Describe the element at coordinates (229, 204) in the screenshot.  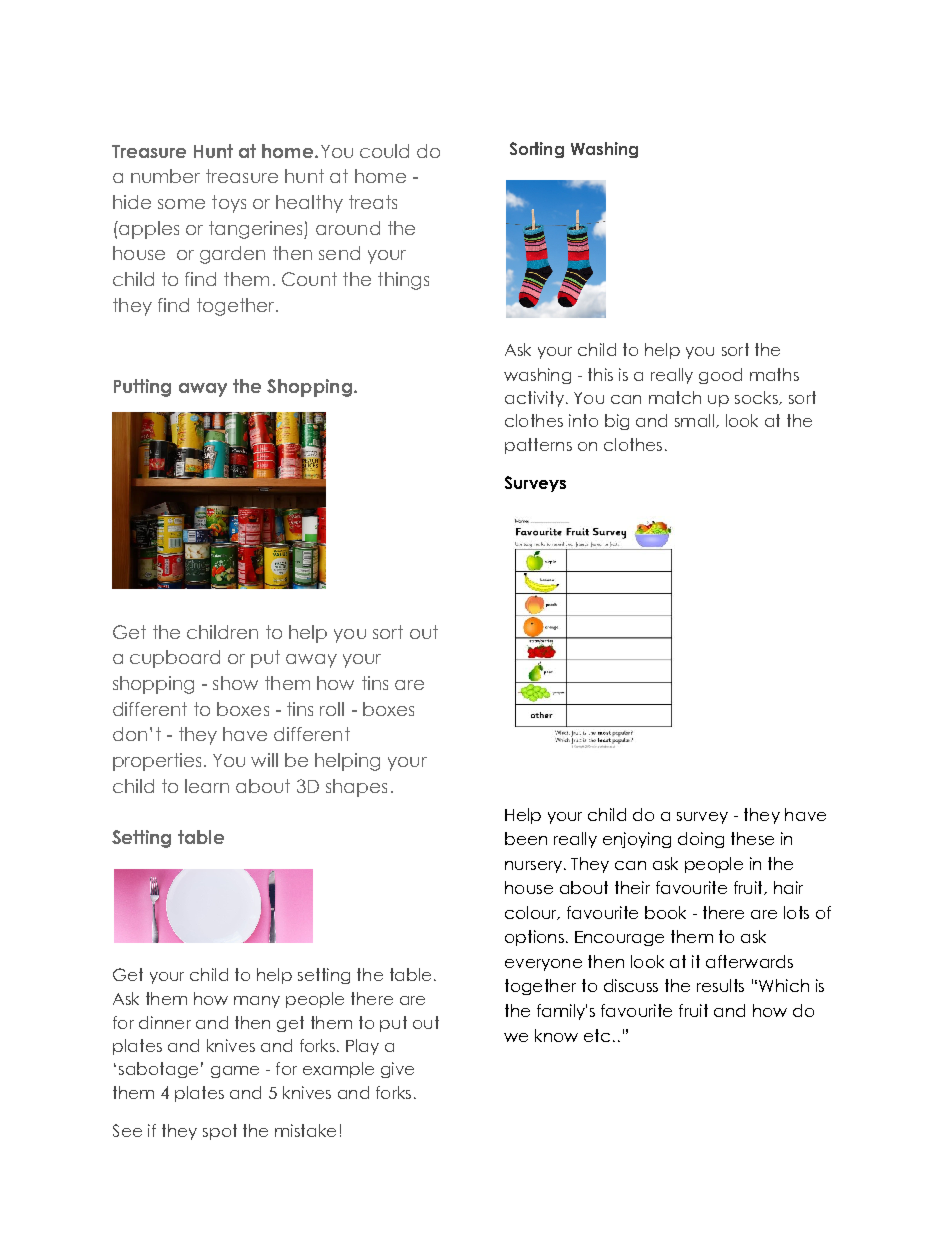
I see `toys` at that location.
